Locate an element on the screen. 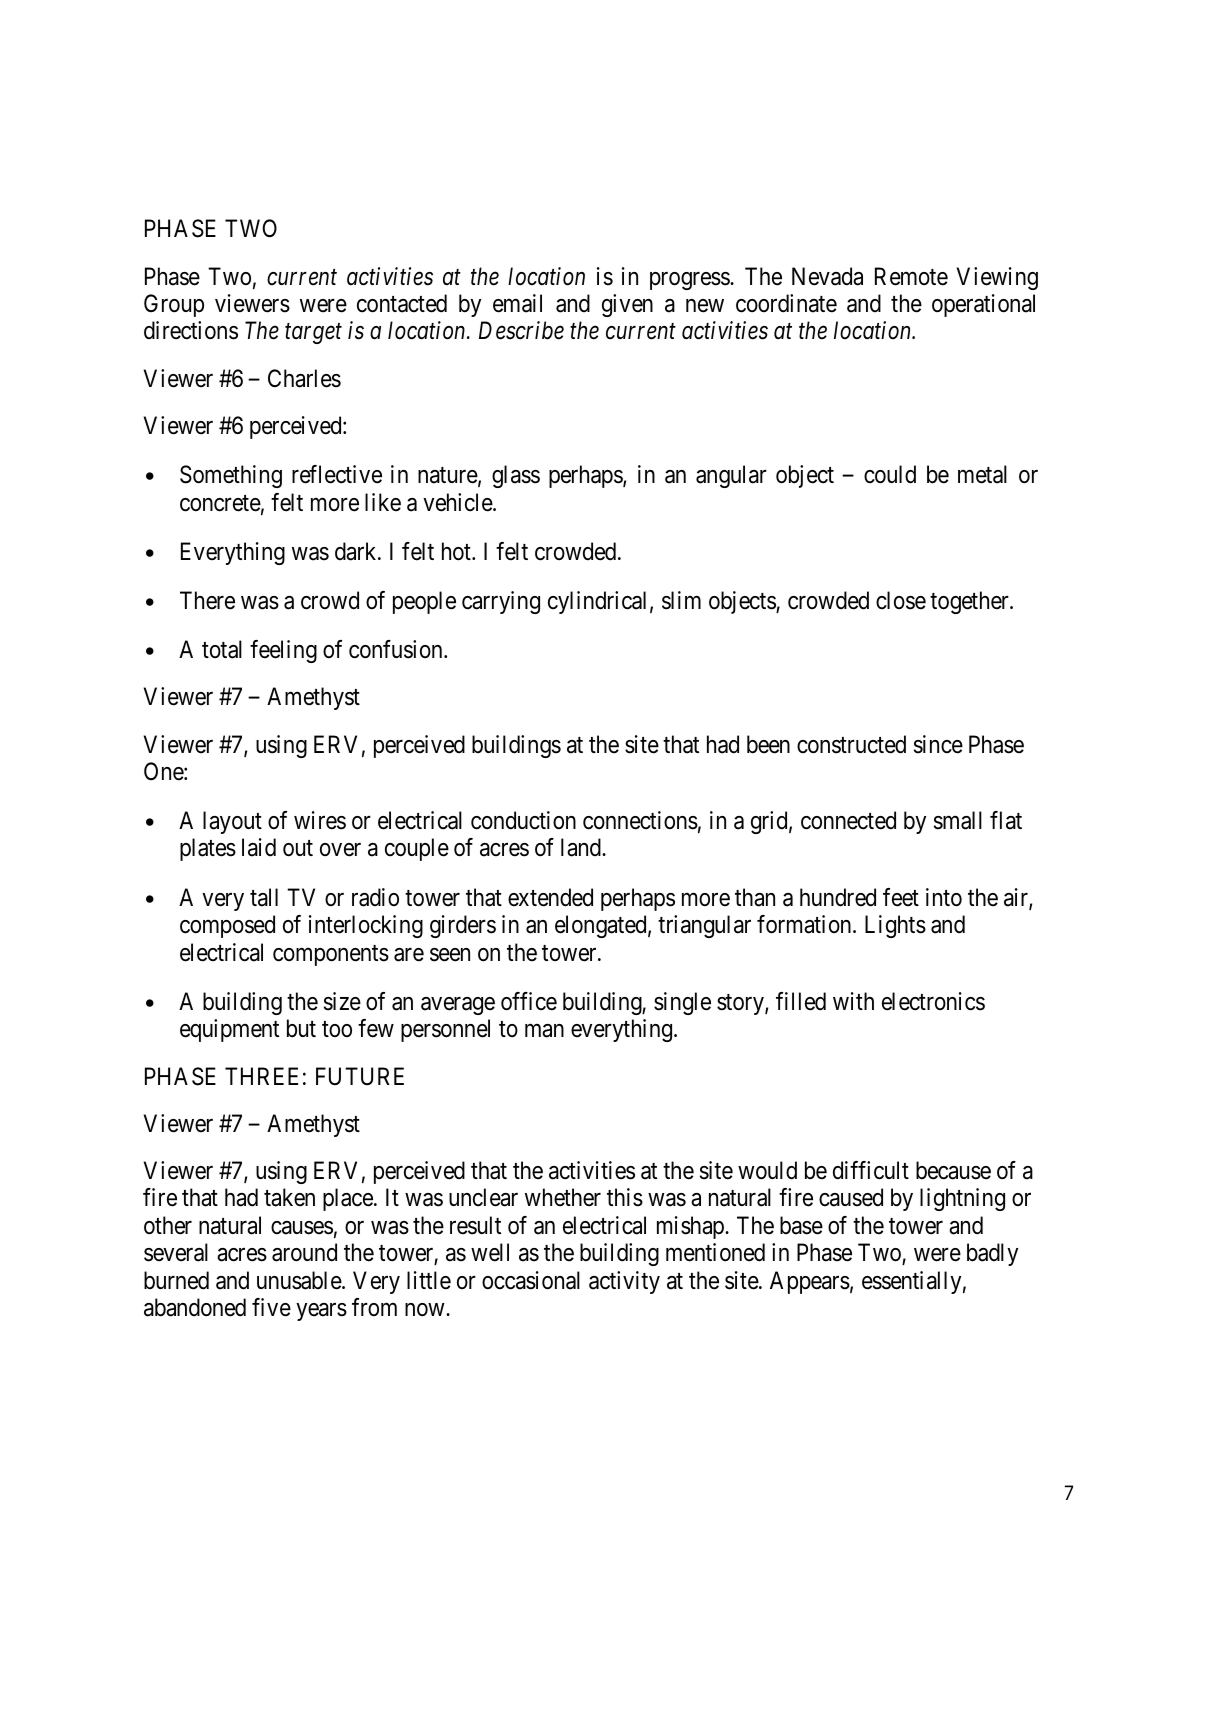  Appears is located at coordinates (810, 1282).
